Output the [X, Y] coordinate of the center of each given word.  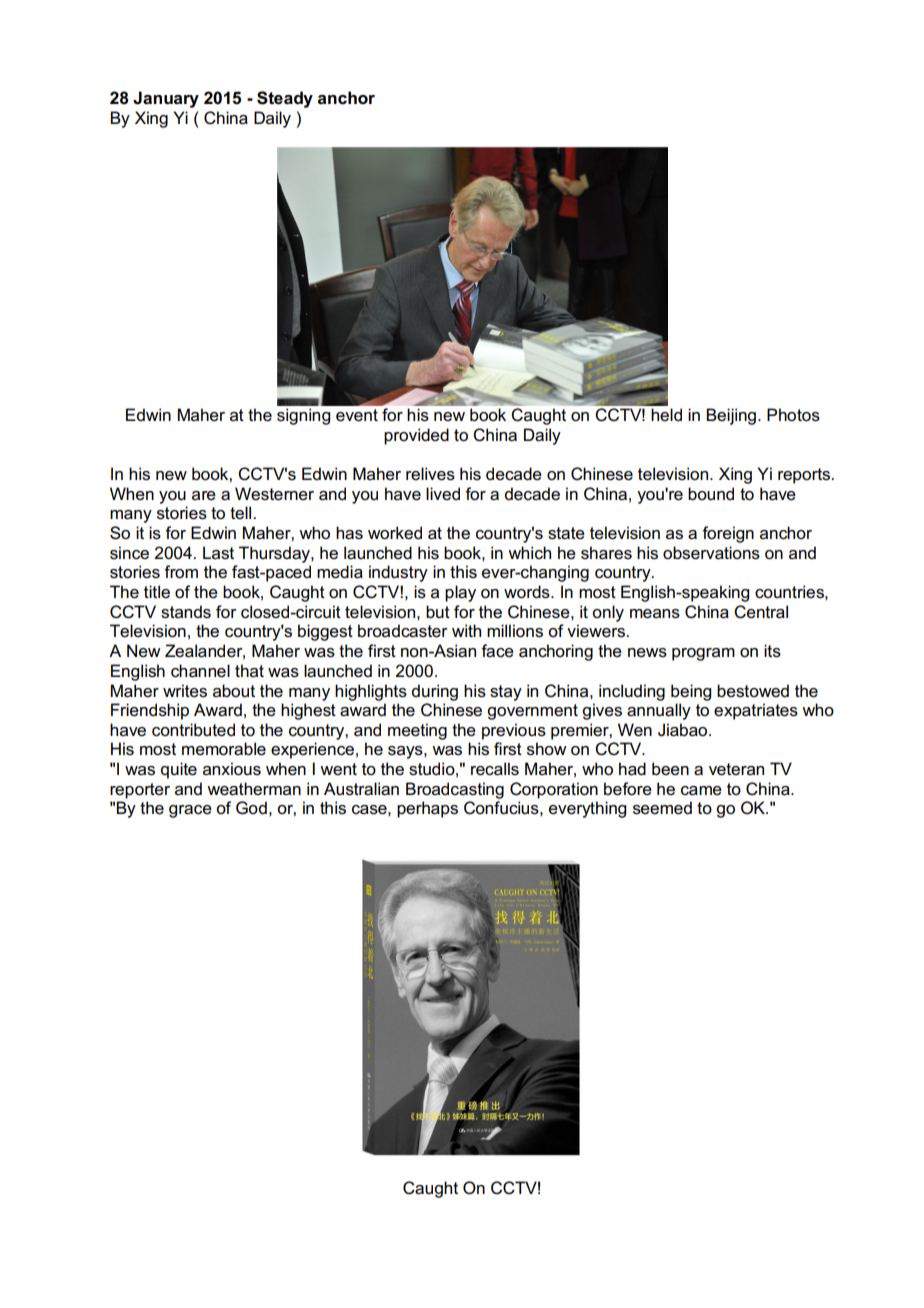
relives [430, 474]
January [166, 99]
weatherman [254, 789]
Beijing [731, 416]
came [701, 791]
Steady [285, 99]
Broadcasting [455, 790]
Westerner [274, 494]
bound [711, 493]
